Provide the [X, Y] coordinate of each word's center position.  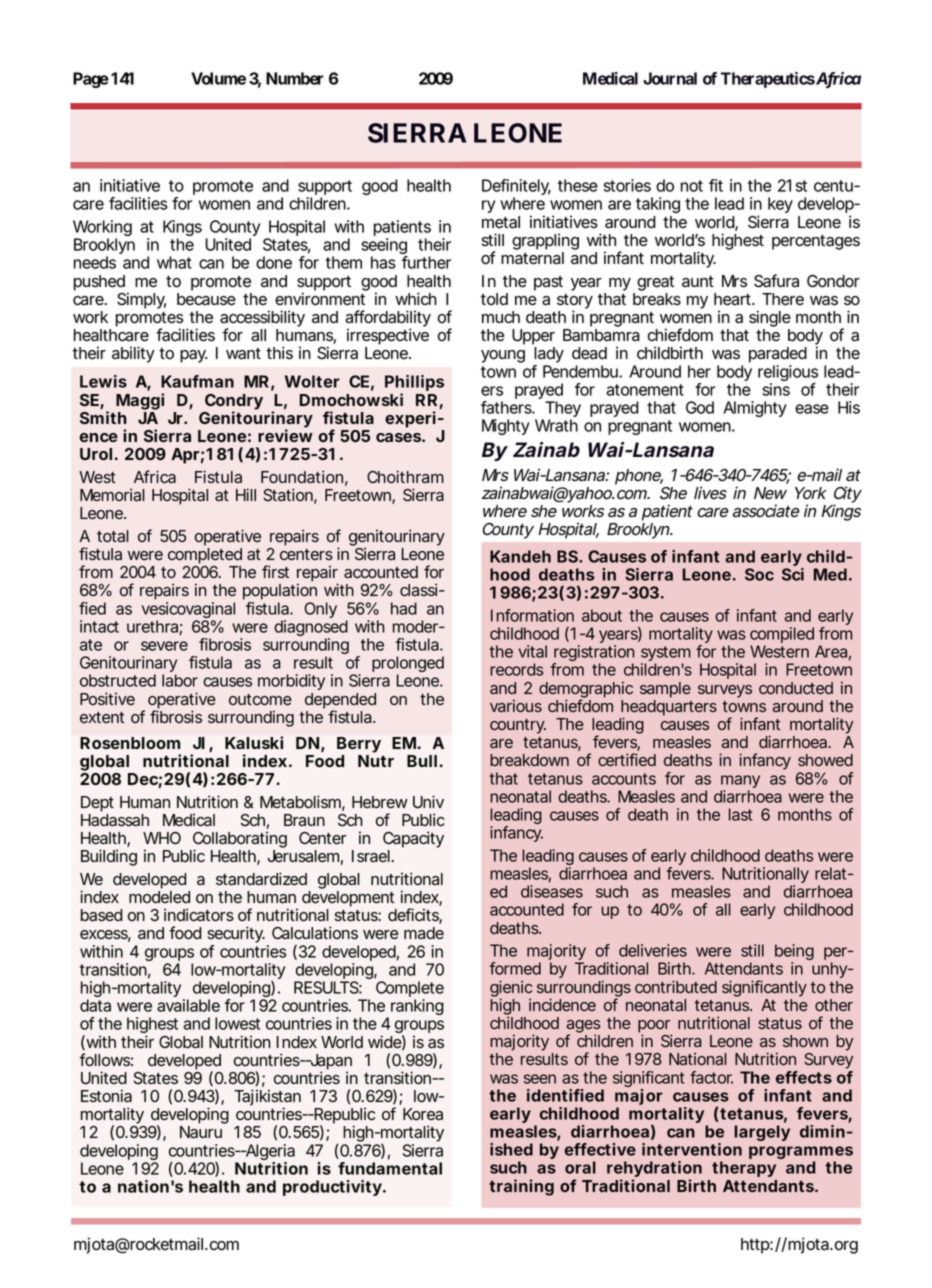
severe [164, 646]
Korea [423, 1114]
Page [91, 80]
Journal [670, 78]
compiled [782, 636]
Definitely [516, 188]
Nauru [201, 1132]
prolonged [408, 665]
